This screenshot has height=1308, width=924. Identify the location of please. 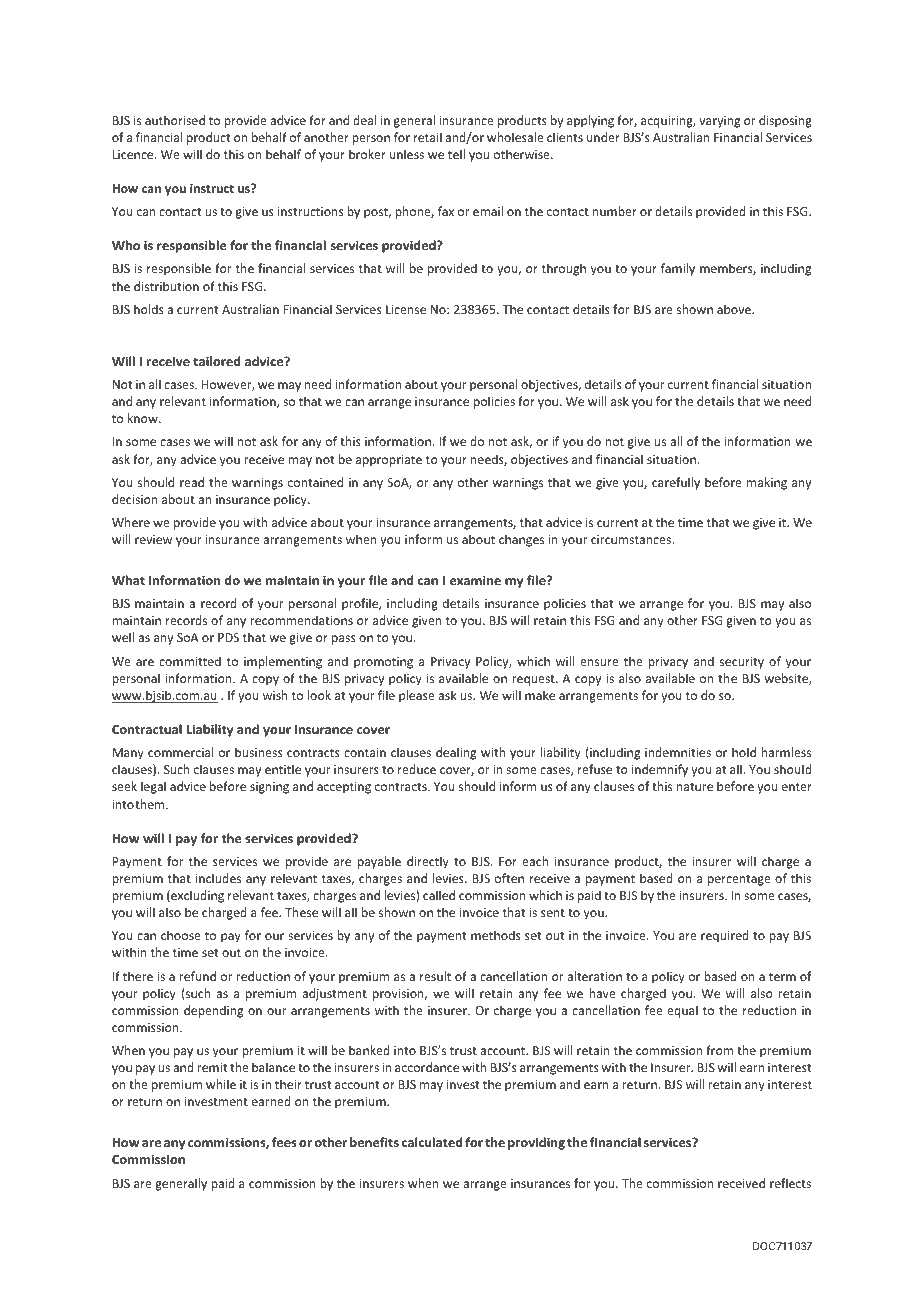
(417, 696).
